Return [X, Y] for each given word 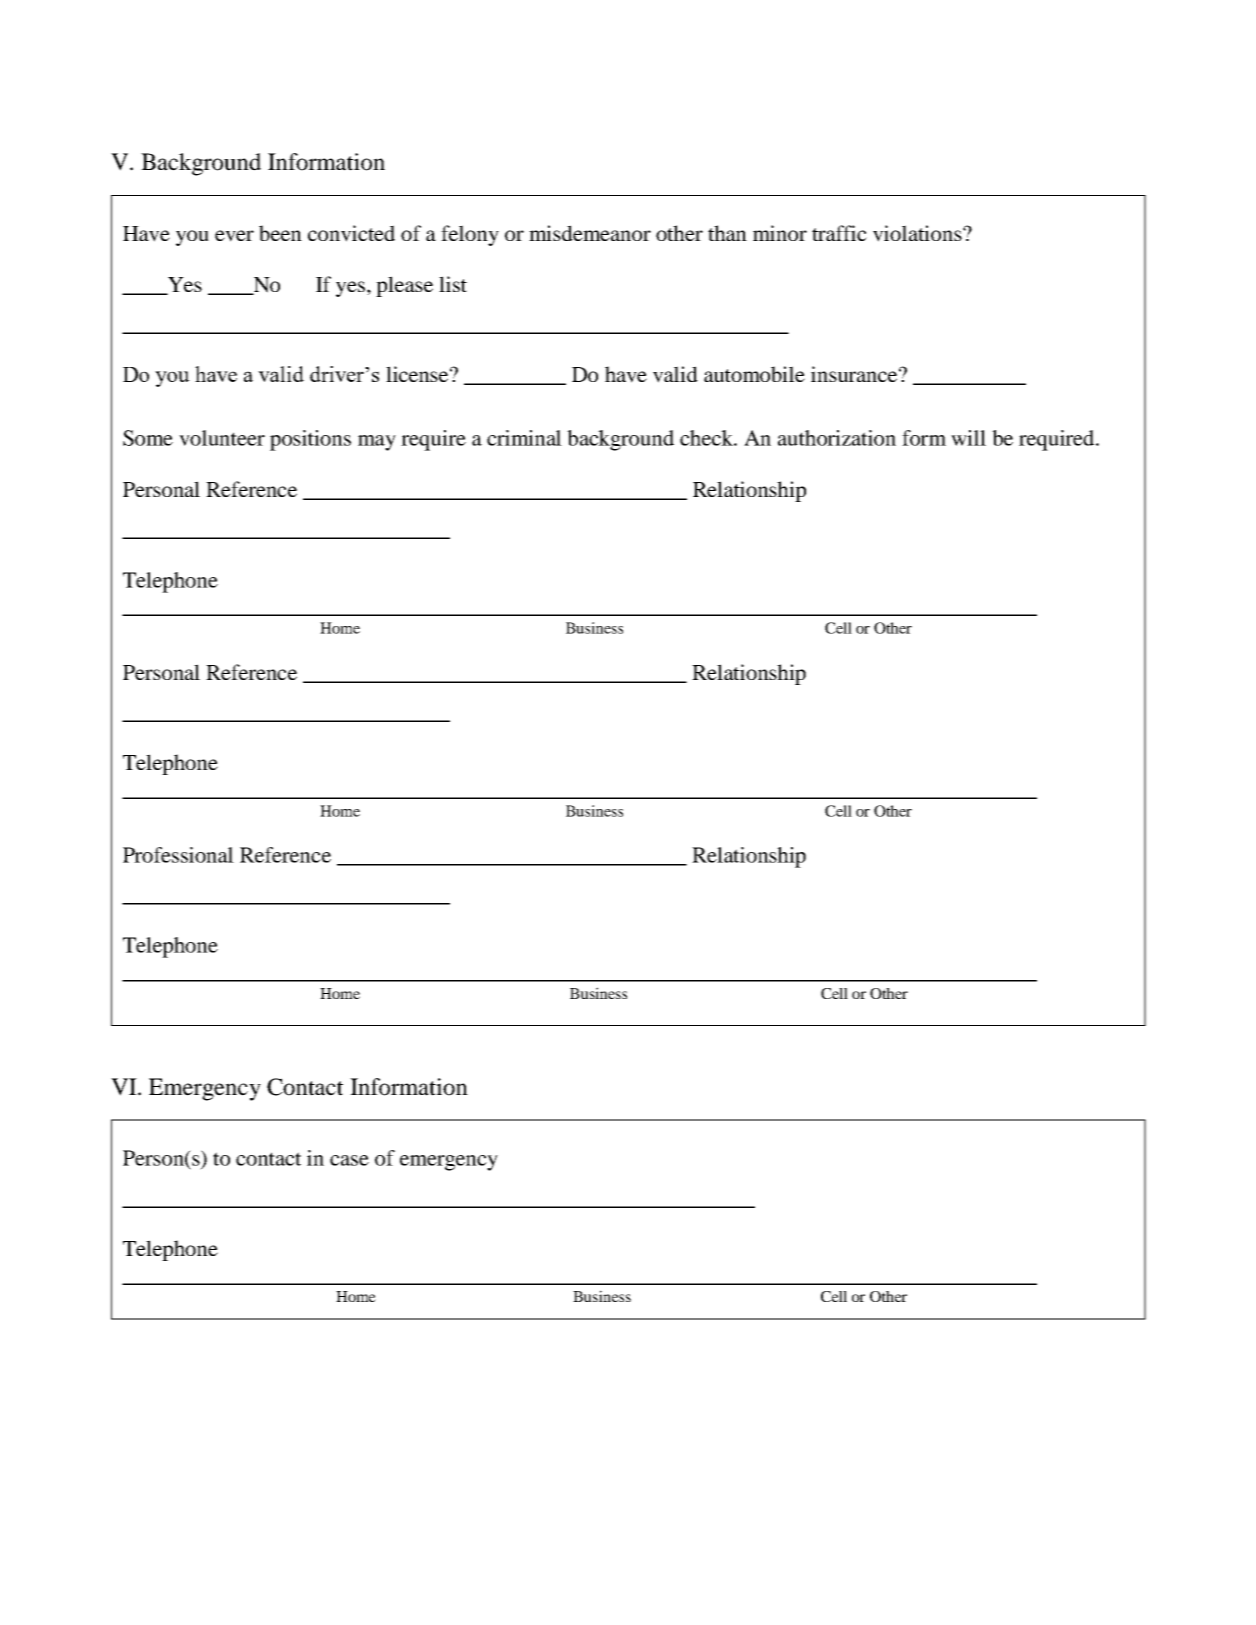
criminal [524, 438]
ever [234, 236]
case [349, 1160]
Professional [178, 855]
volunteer [222, 438]
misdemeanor [590, 233]
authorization [837, 438]
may [377, 443]
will [968, 438]
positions [310, 440]
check [707, 438]
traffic [839, 233]
